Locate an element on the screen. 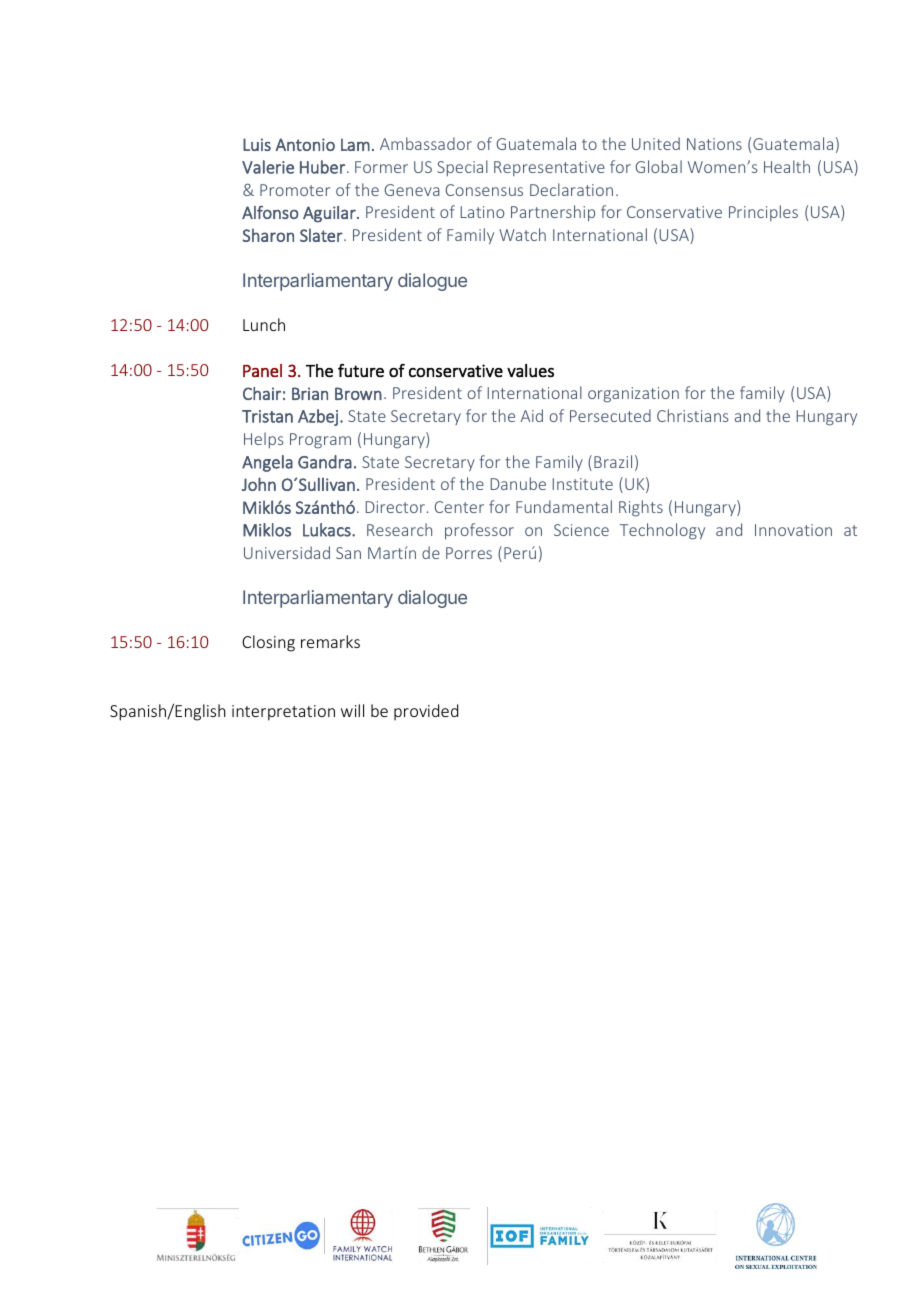  will is located at coordinates (352, 710).
